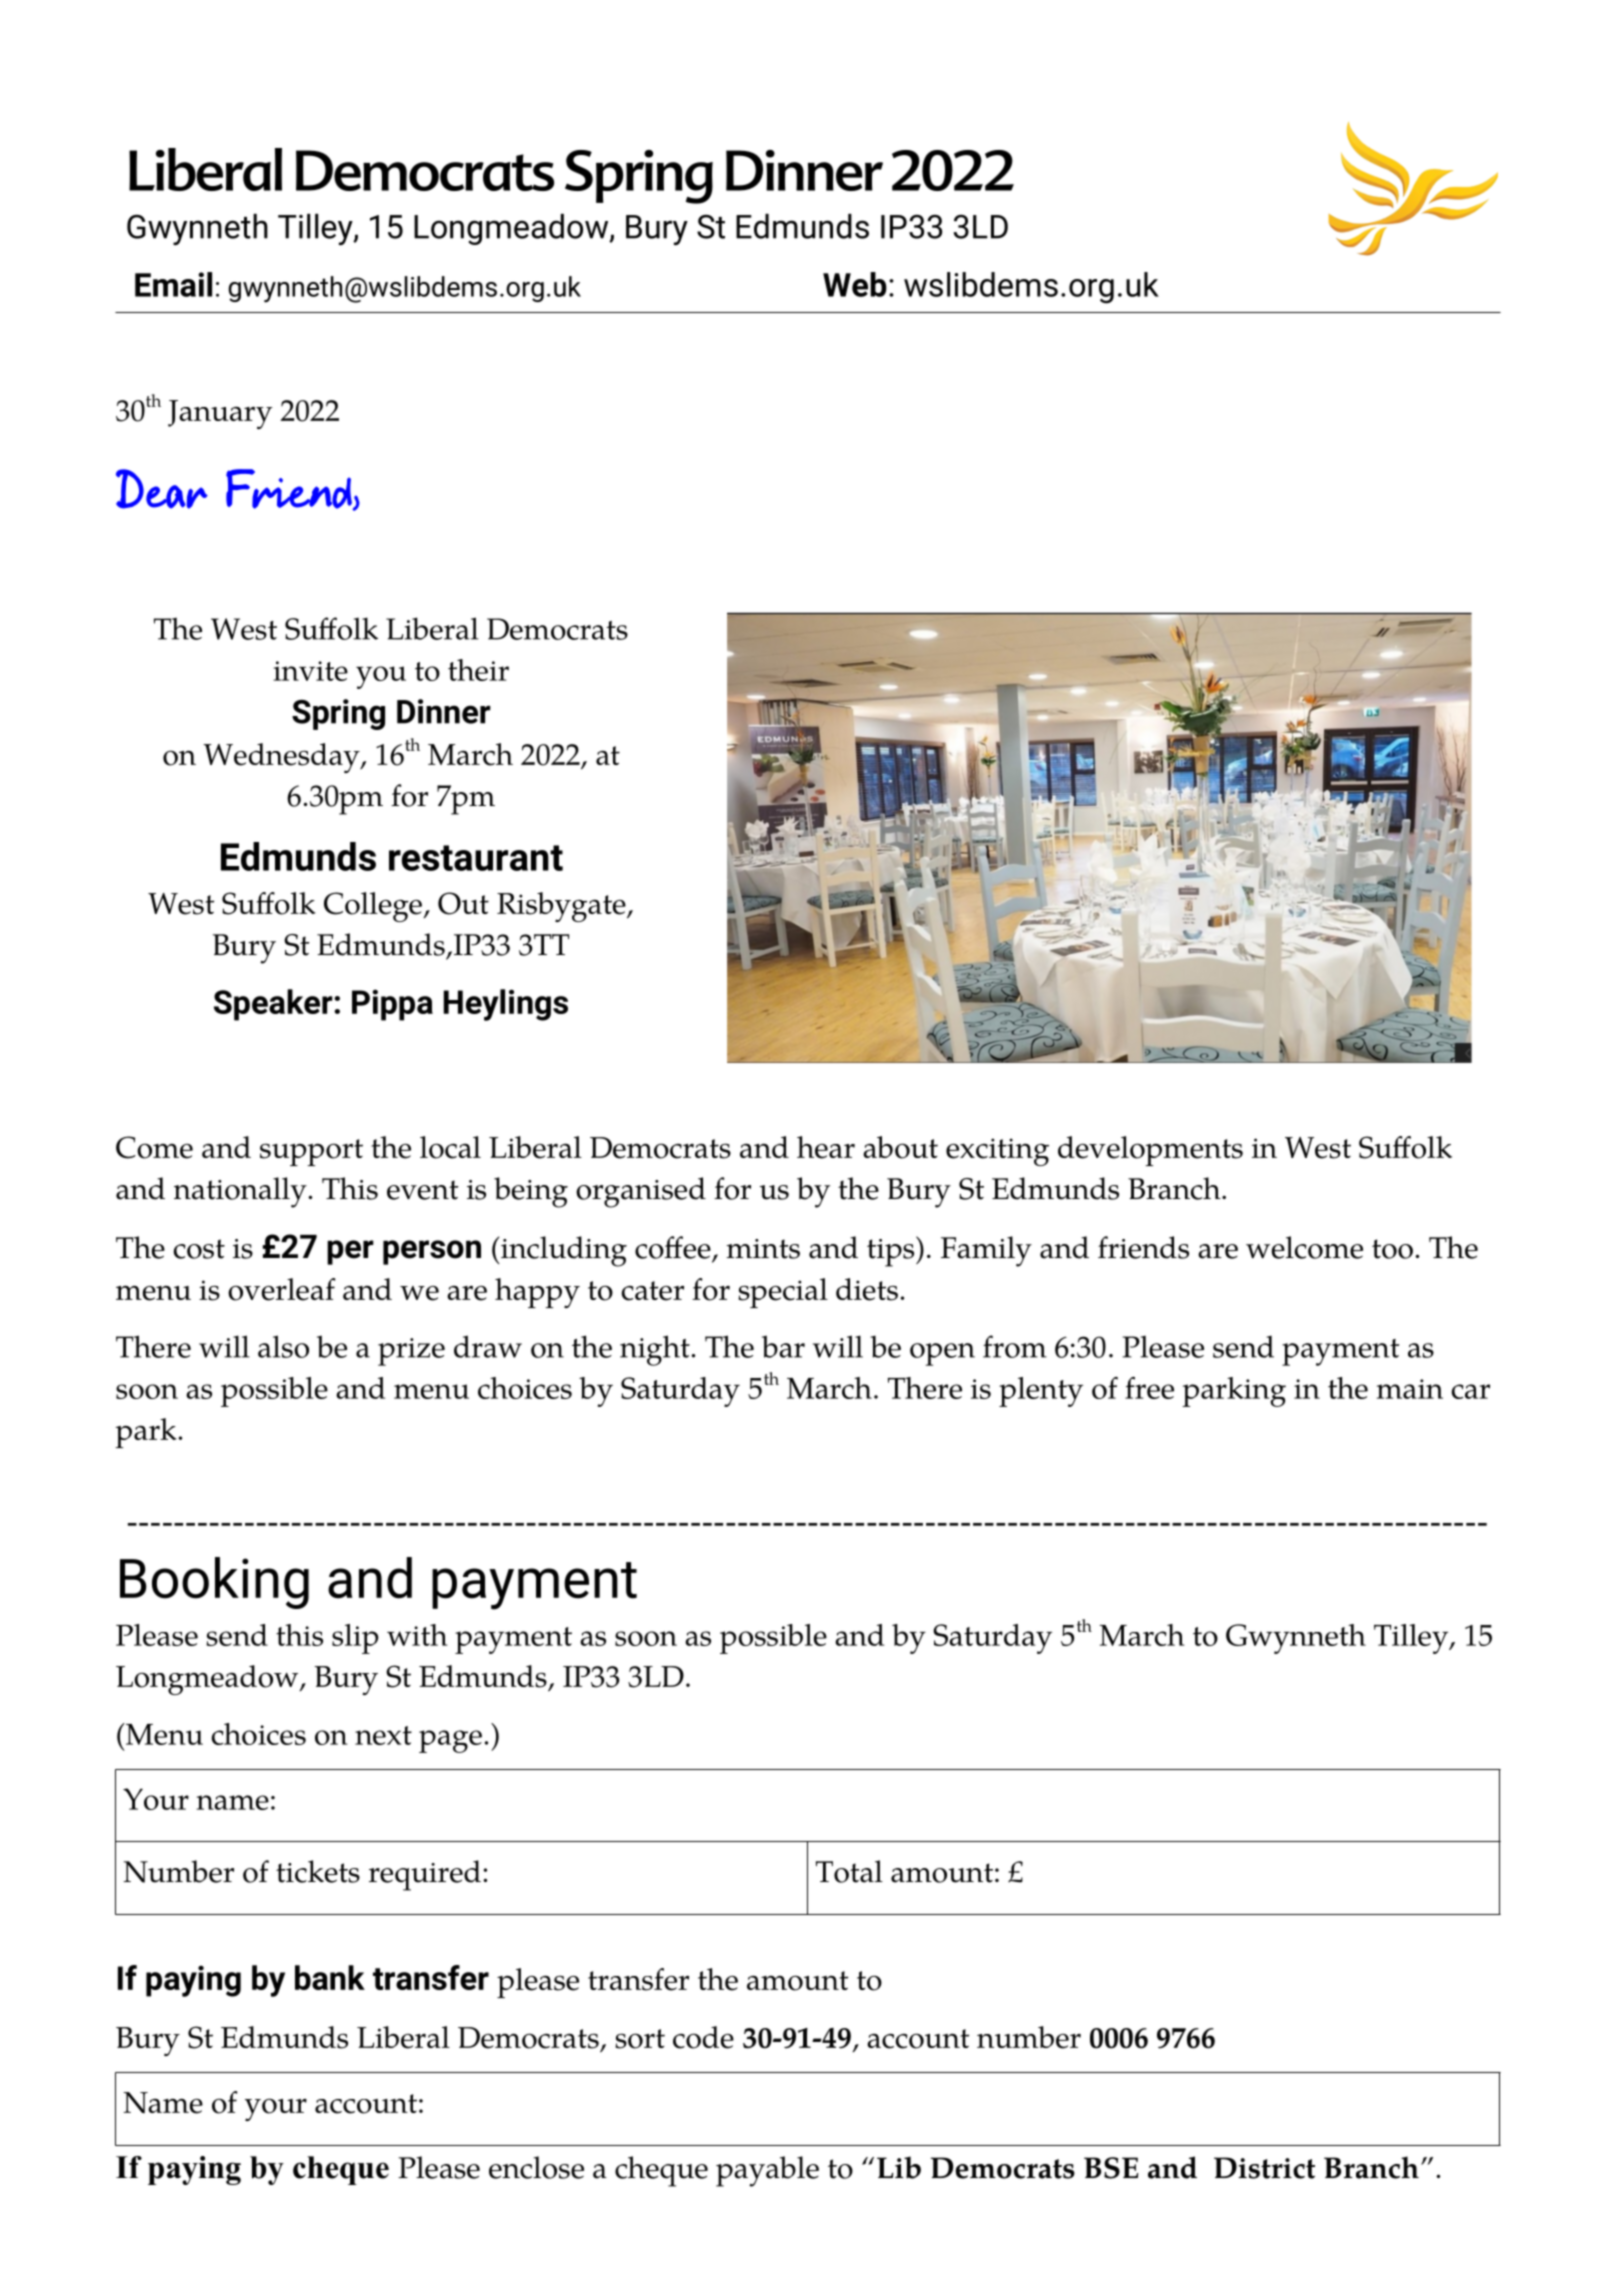 Image resolution: width=1615 pixels, height=2284 pixels. Describe the element at coordinates (241, 1192) in the screenshot. I see `nationally` at that location.
